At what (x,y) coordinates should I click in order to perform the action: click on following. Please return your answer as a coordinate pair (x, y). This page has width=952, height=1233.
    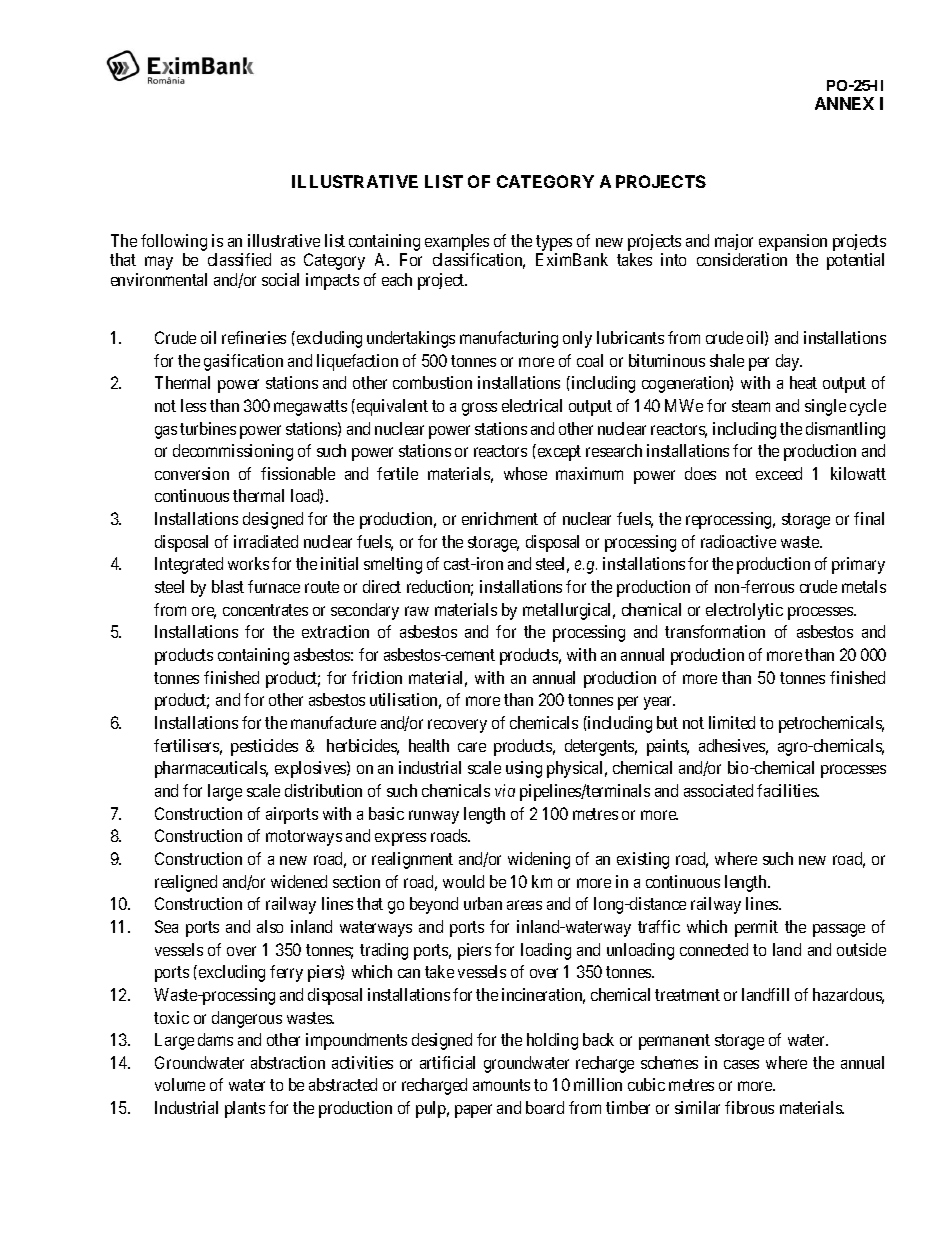
    Looking at the image, I should click on (174, 242).
